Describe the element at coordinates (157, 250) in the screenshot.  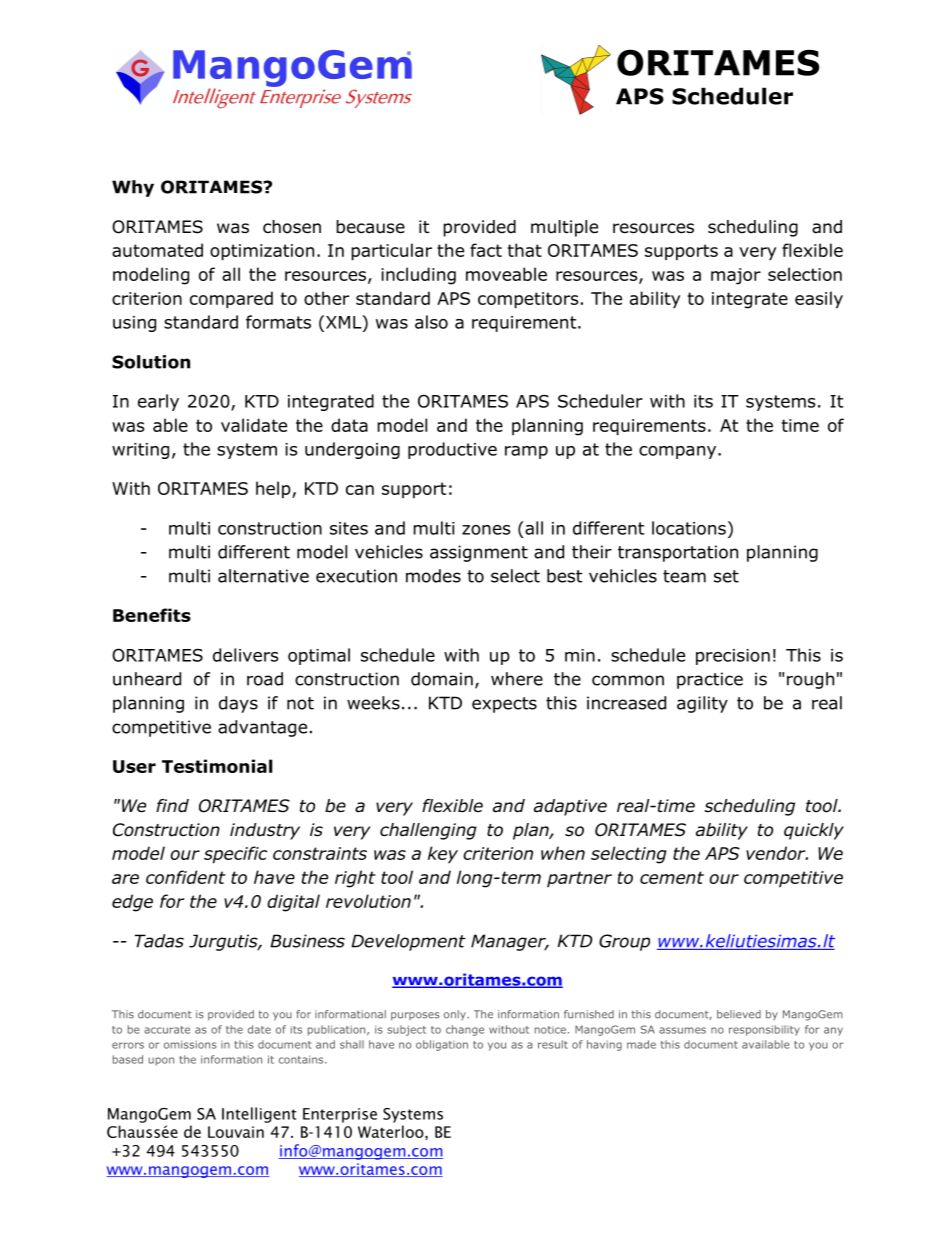
I see `automated` at that location.
